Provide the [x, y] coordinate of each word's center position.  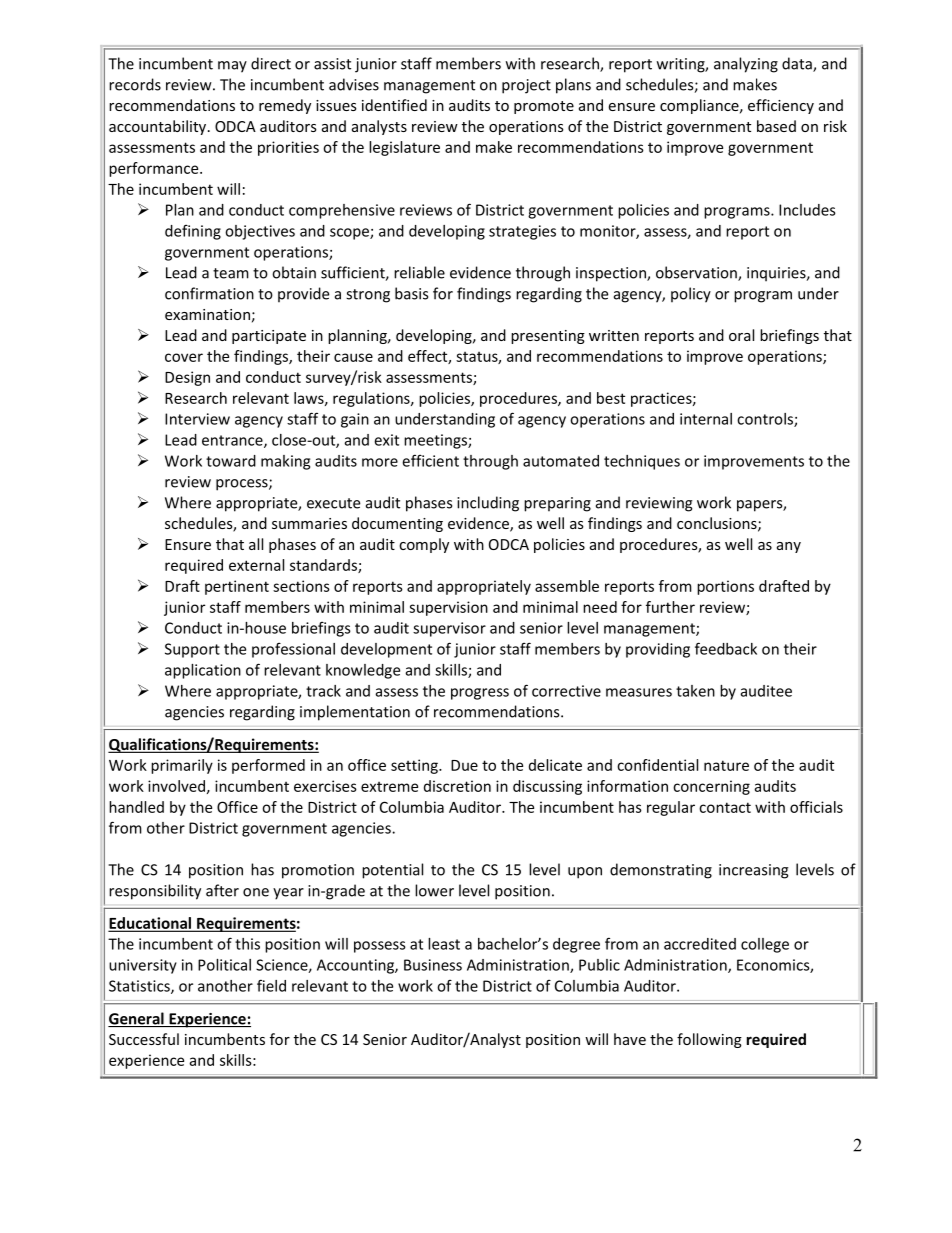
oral [741, 335]
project [526, 86]
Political [224, 965]
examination [207, 314]
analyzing [746, 65]
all [256, 544]
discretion [457, 786]
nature [726, 765]
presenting [548, 337]
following [709, 1040]
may [232, 67]
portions [725, 587]
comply [424, 545]
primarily [182, 766]
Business [433, 965]
